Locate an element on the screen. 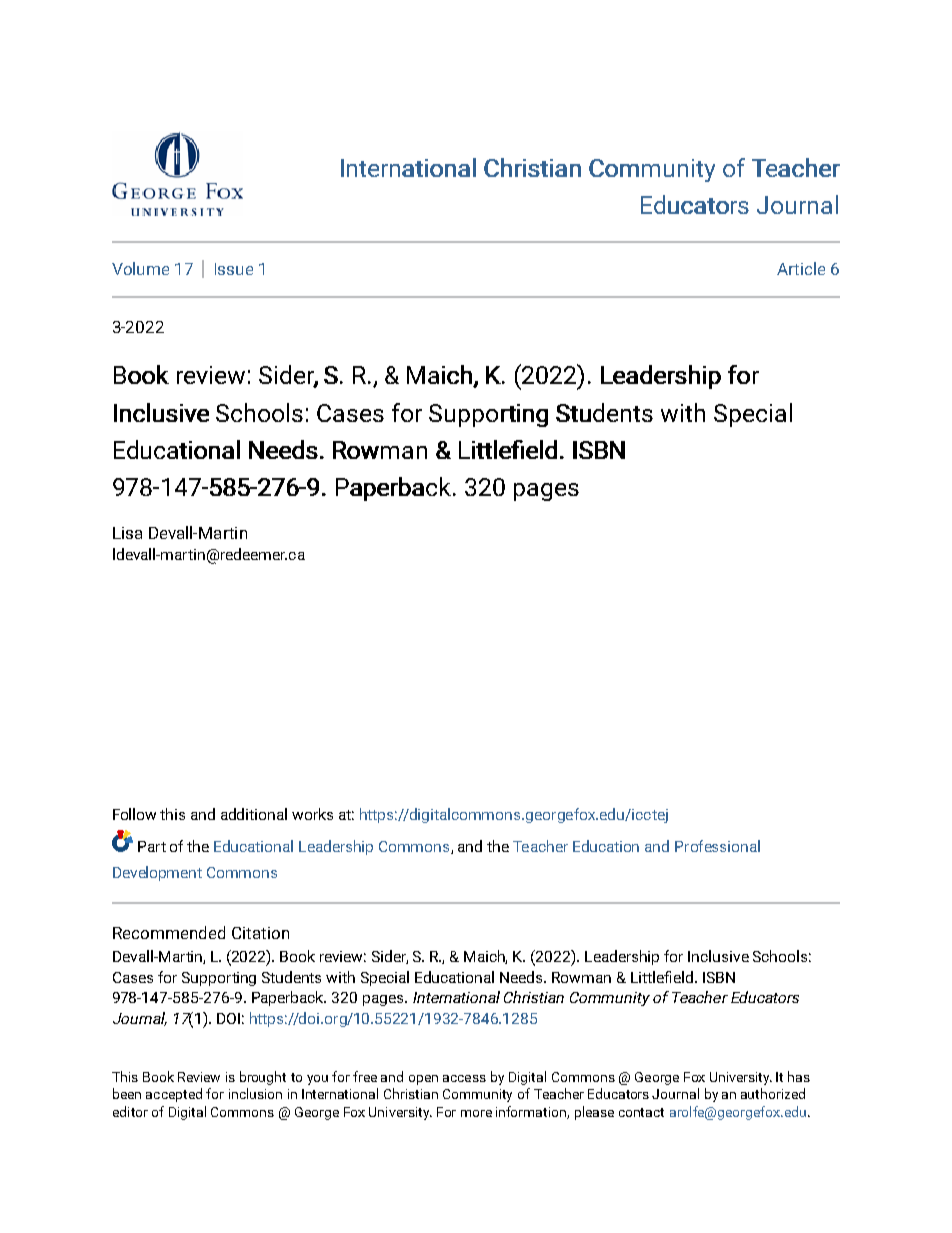 The height and width of the screenshot is (1233, 952). access is located at coordinates (464, 1078).
